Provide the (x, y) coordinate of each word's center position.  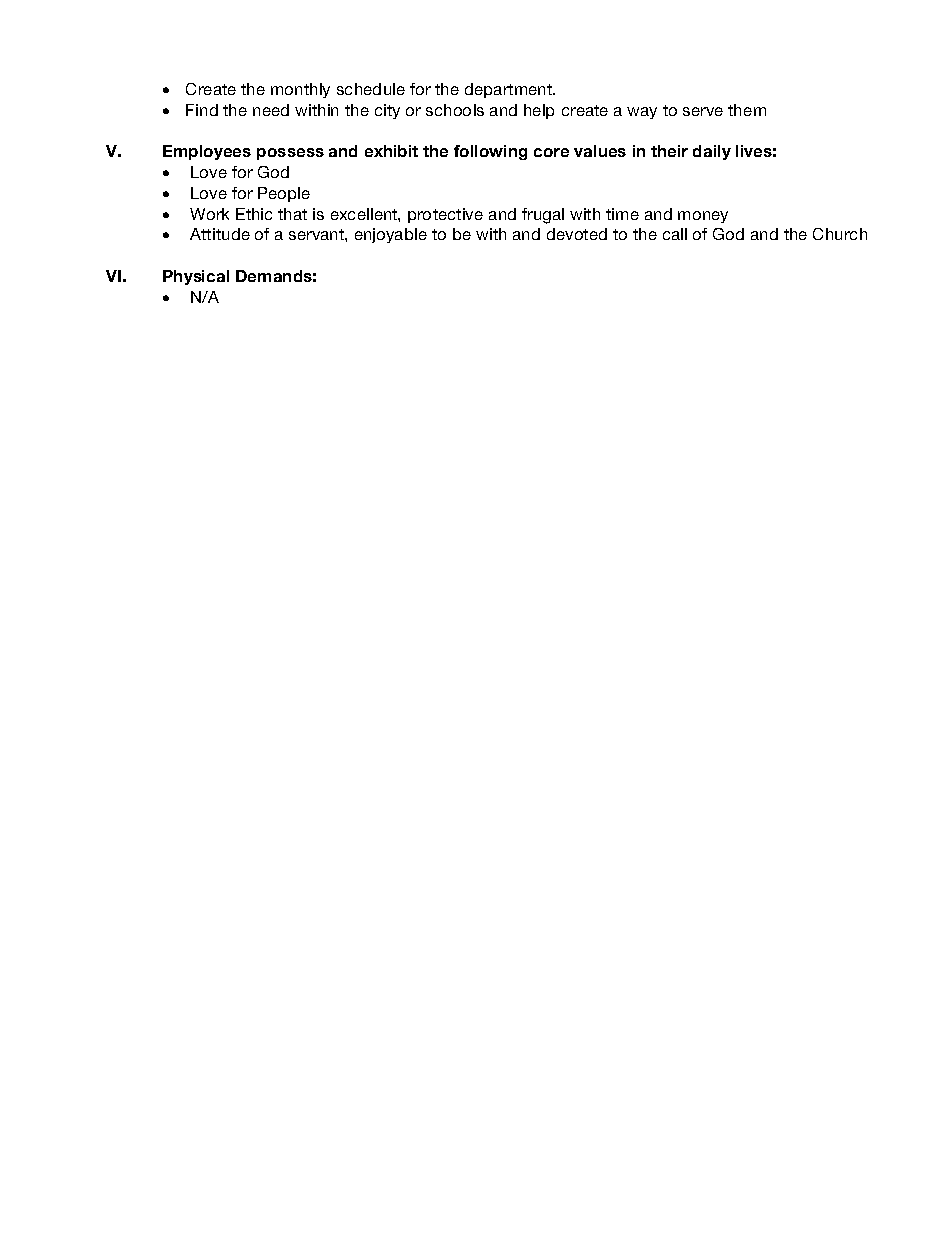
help (539, 111)
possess (290, 154)
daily (712, 152)
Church (840, 234)
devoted (577, 234)
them (747, 110)
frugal (543, 216)
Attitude (220, 234)
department (510, 90)
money (703, 217)
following (490, 152)
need (271, 110)
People (284, 194)
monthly (300, 90)
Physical (196, 277)
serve (703, 111)
